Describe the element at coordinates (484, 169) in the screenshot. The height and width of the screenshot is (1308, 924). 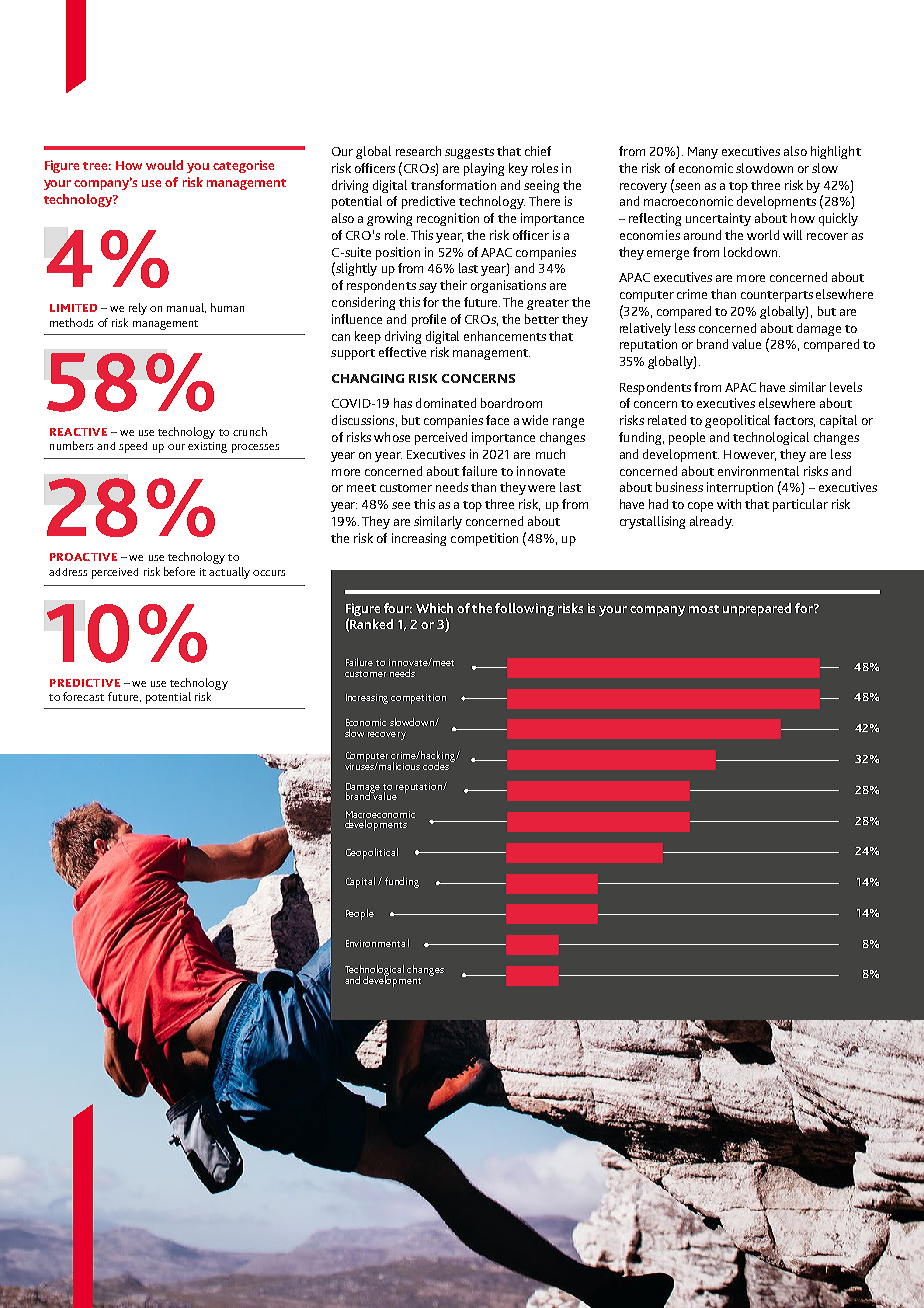
I see `playing` at that location.
